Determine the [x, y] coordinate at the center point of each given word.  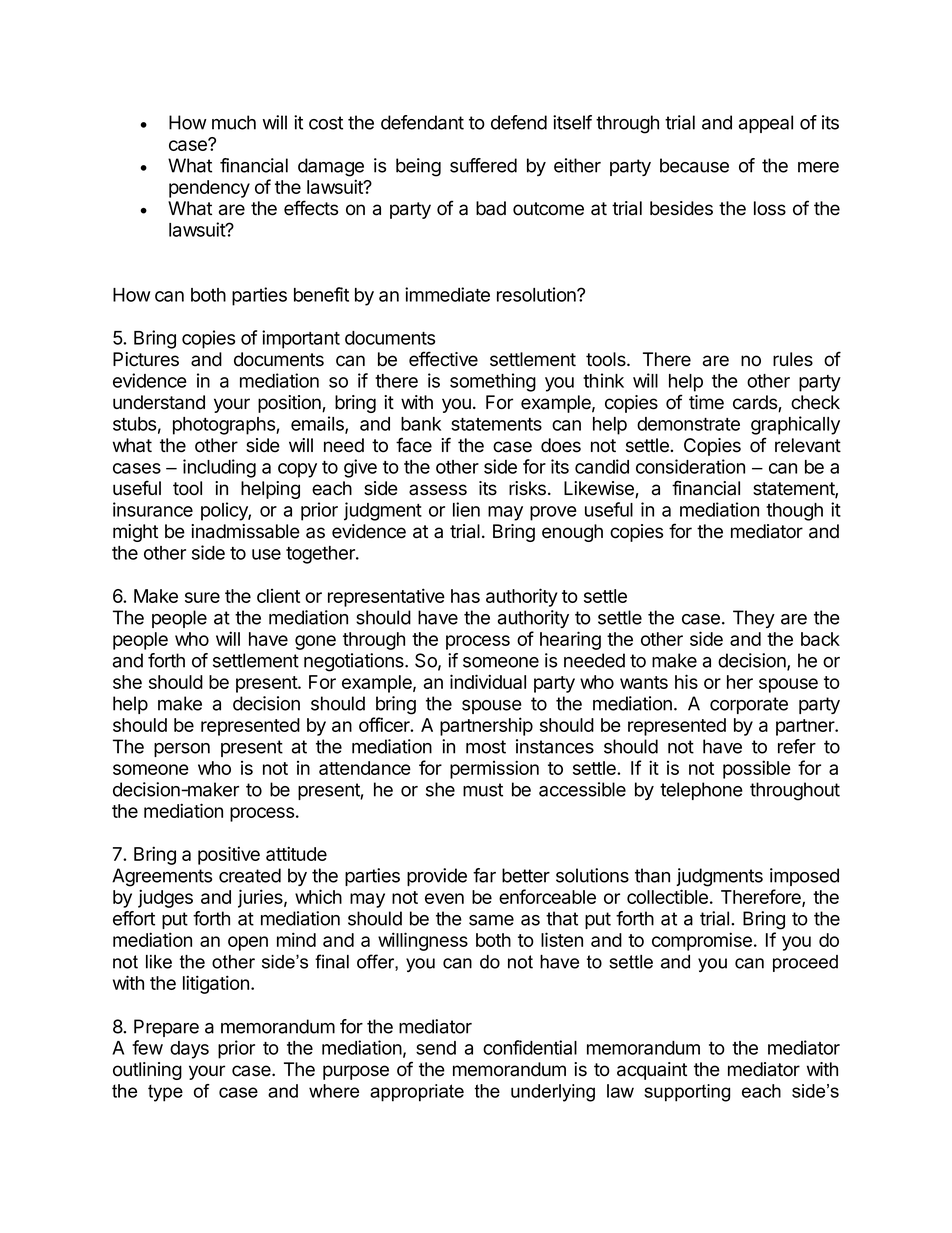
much [234, 122]
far [484, 875]
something [493, 382]
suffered [483, 165]
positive [229, 855]
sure [202, 597]
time [706, 402]
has [465, 596]
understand [159, 402]
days [189, 1050]
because [694, 165]
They [754, 619]
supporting [687, 1093]
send [436, 1048]
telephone [701, 791]
